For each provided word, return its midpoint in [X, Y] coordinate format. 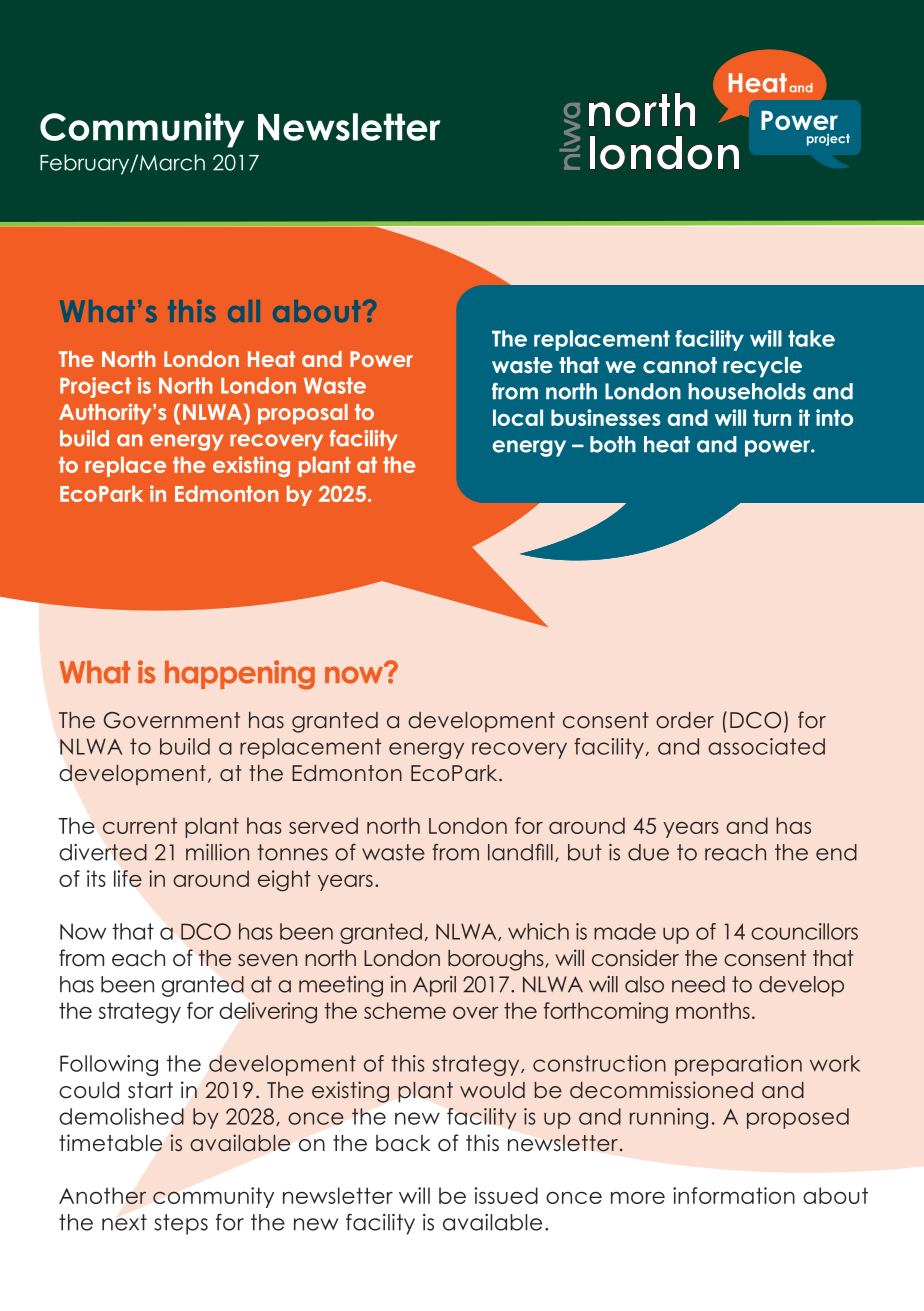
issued [506, 1195]
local [518, 417]
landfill [520, 852]
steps [181, 1224]
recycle [762, 367]
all [244, 311]
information [734, 1195]
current [140, 826]
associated [766, 746]
